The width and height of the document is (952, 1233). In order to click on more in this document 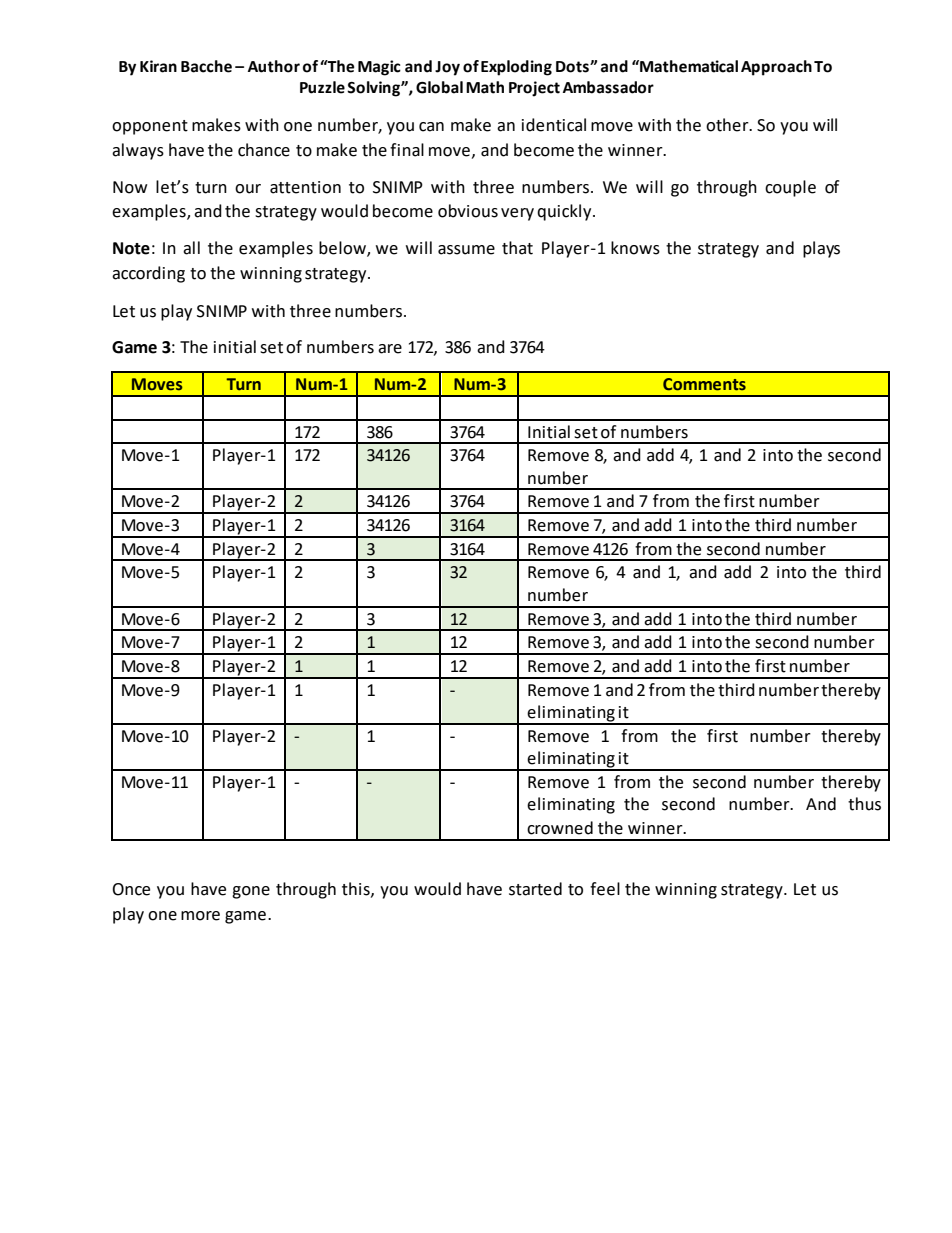, I will do `click(200, 916)`.
